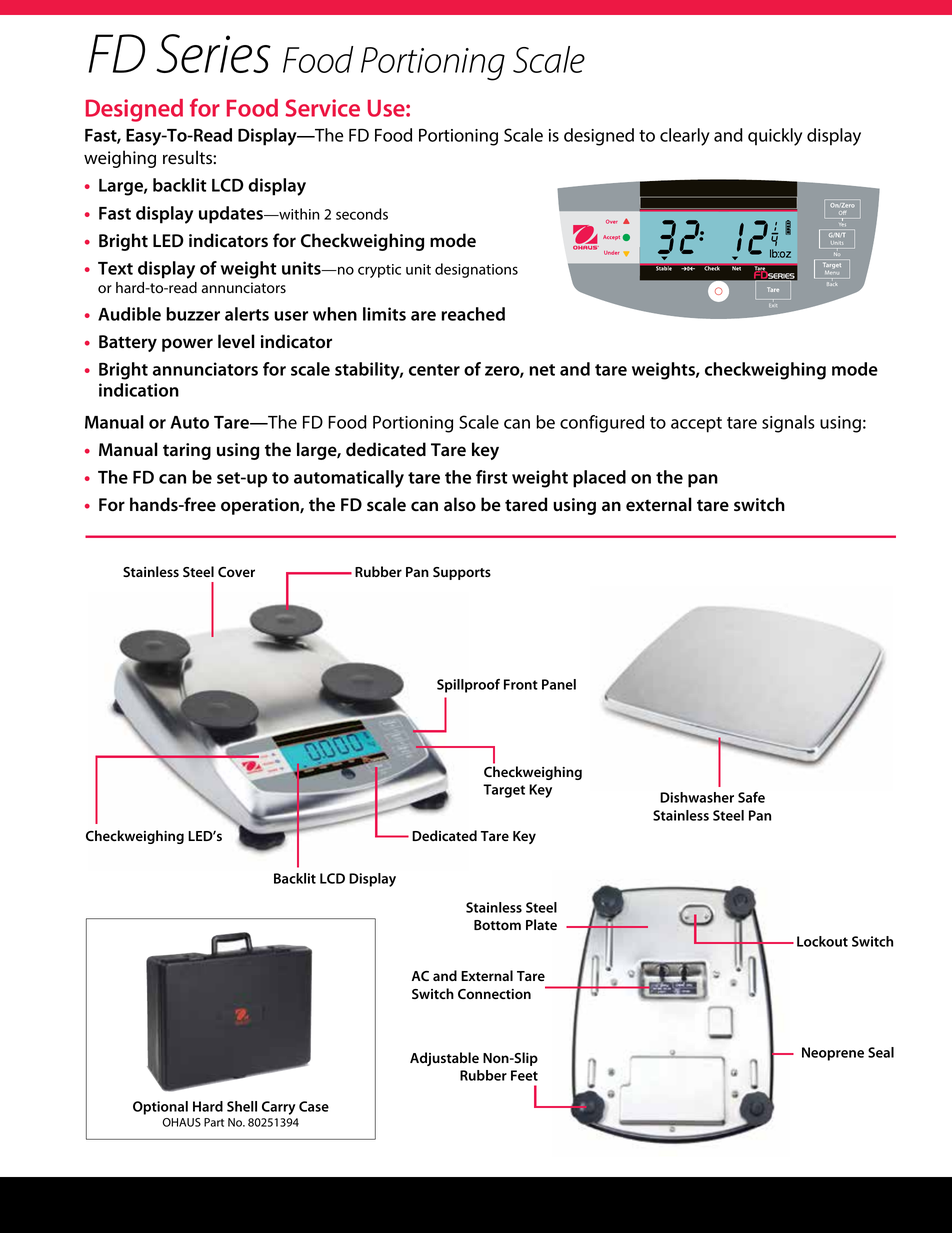 Image resolution: width=952 pixels, height=1233 pixels. Describe the element at coordinates (213, 53) in the screenshot. I see `Series` at that location.
